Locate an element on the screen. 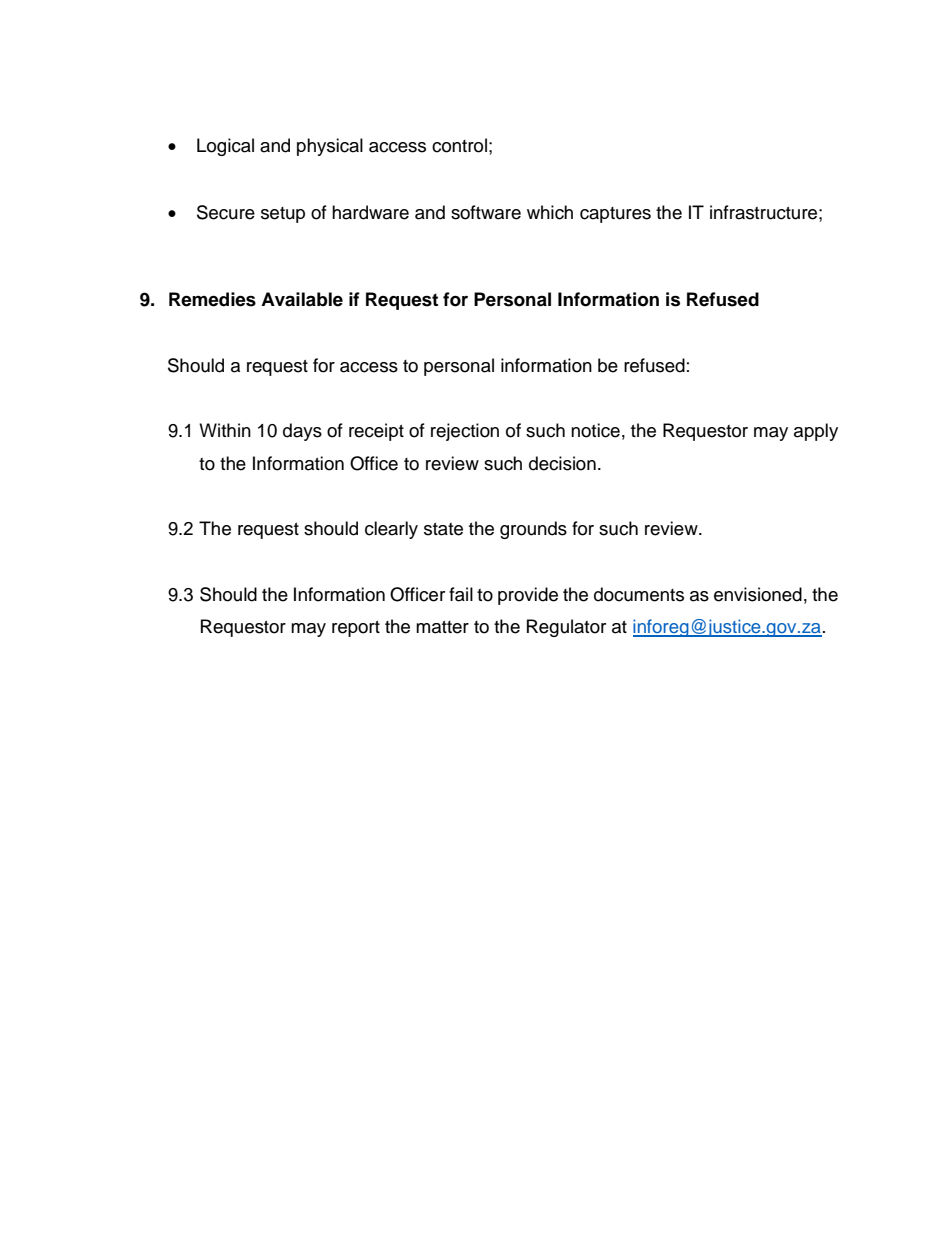 This screenshot has width=952, height=1233. days is located at coordinates (302, 432).
